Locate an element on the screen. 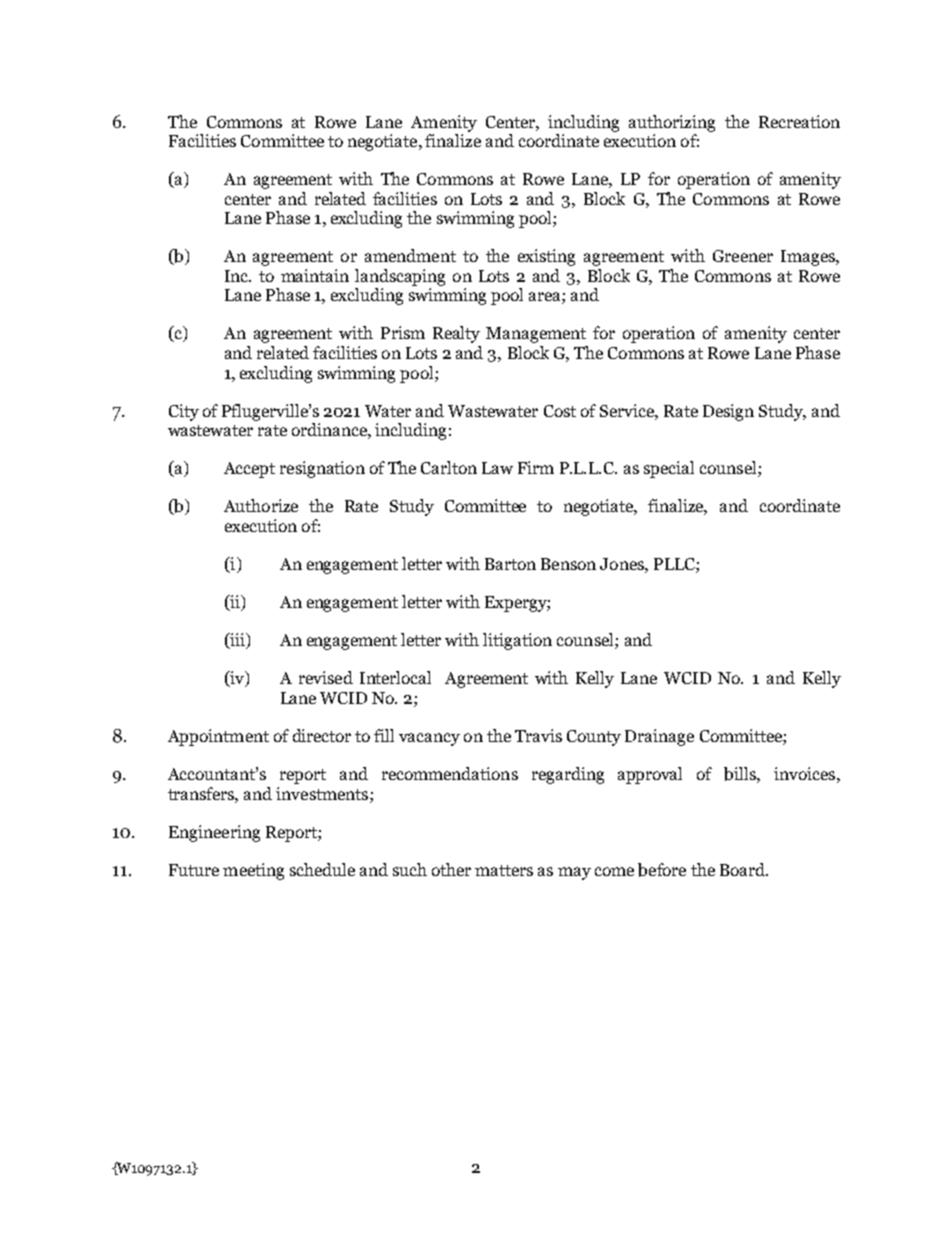 Image resolution: width=952 pixels, height=1233 pixels. Design is located at coordinates (728, 412).
